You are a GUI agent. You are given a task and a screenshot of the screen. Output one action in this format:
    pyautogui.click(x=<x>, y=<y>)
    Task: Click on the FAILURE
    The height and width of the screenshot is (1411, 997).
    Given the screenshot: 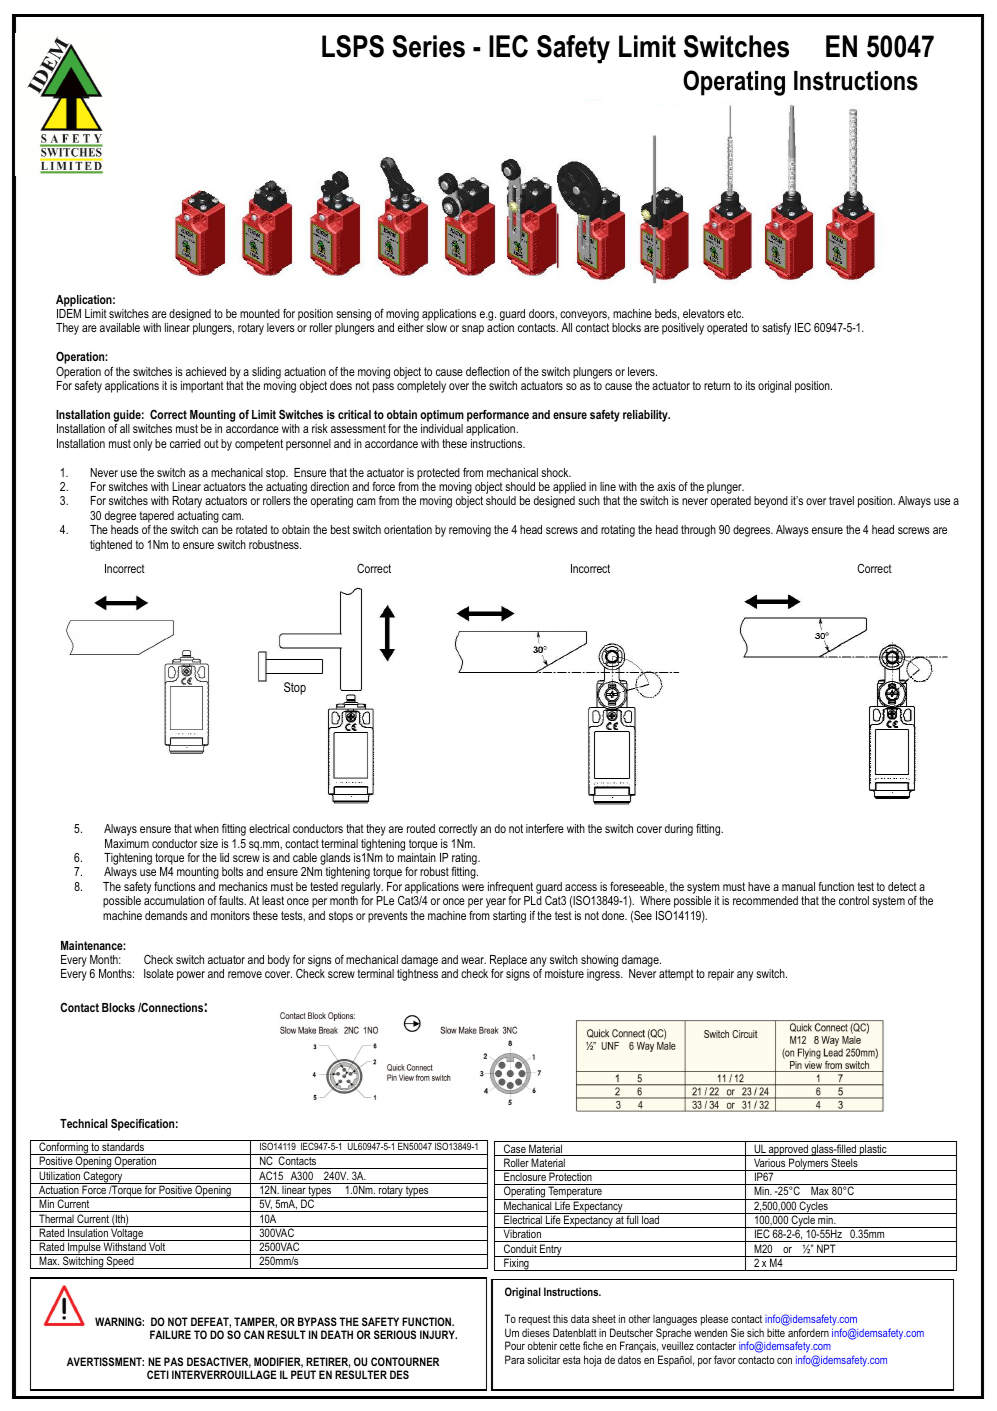 What is the action you would take?
    pyautogui.click(x=170, y=1334)
